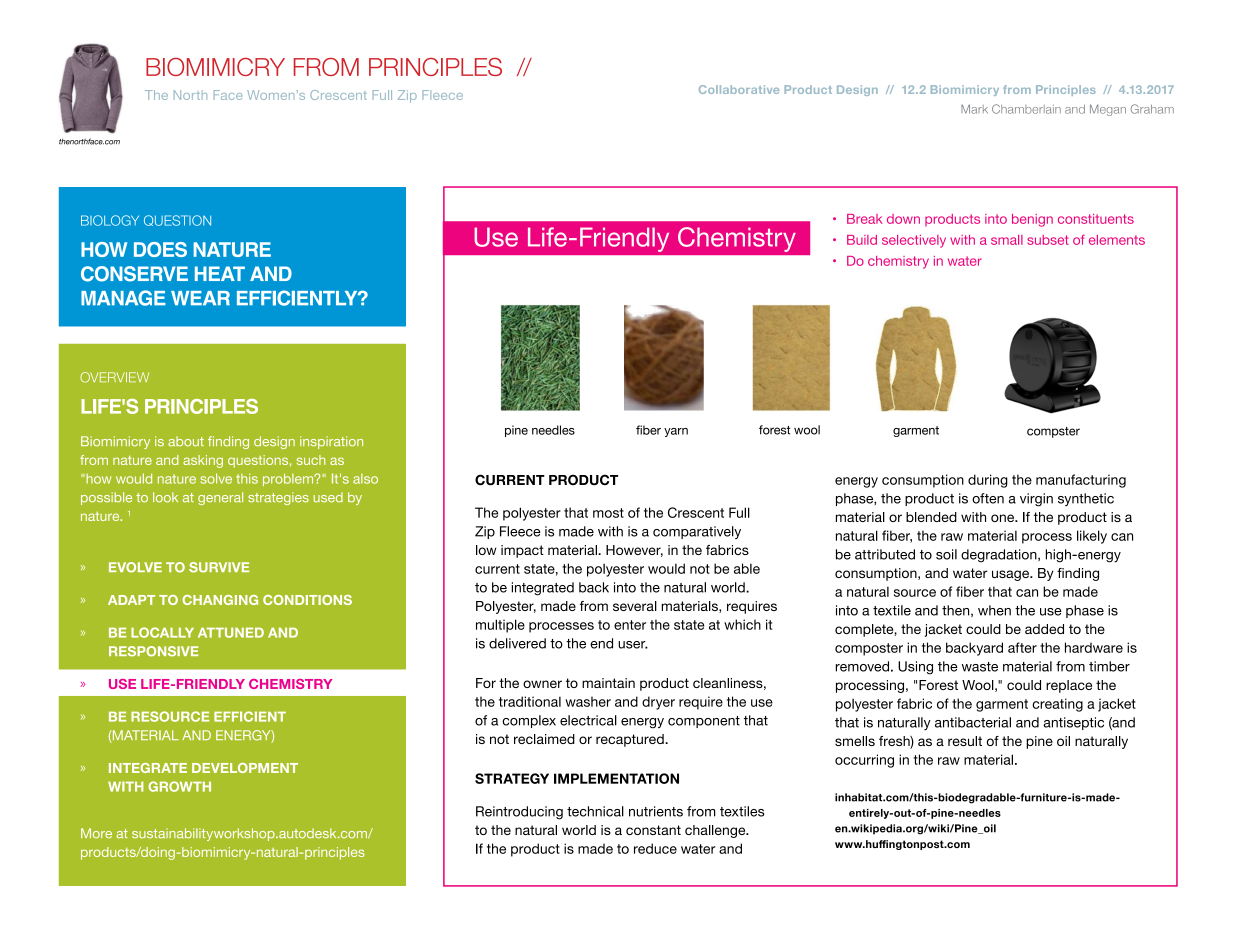 The height and width of the screenshot is (952, 1233). I want to click on most, so click(608, 513).
